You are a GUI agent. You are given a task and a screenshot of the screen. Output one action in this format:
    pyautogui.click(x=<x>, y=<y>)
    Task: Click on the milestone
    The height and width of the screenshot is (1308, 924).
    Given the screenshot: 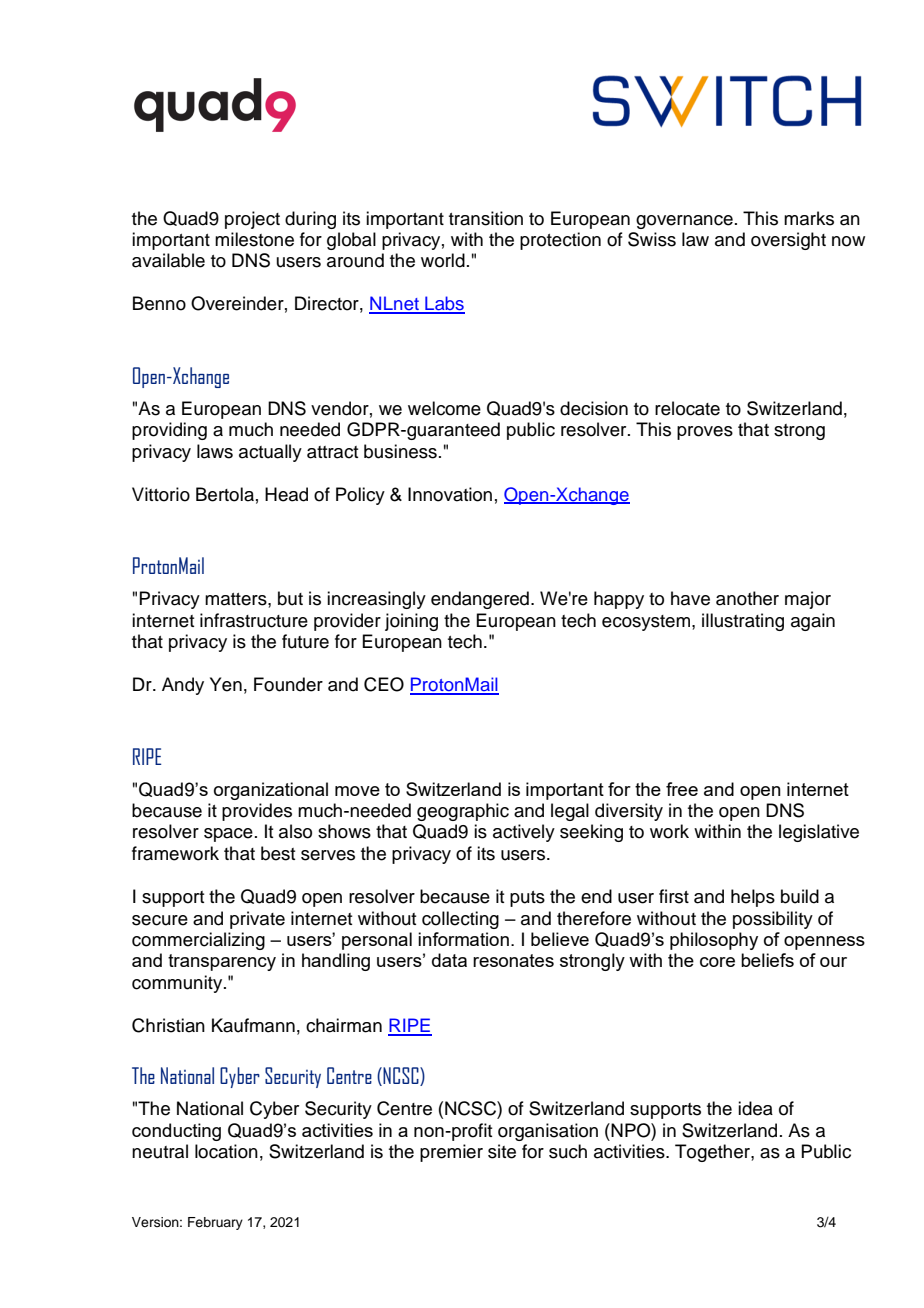 What is the action you would take?
    pyautogui.click(x=254, y=239)
